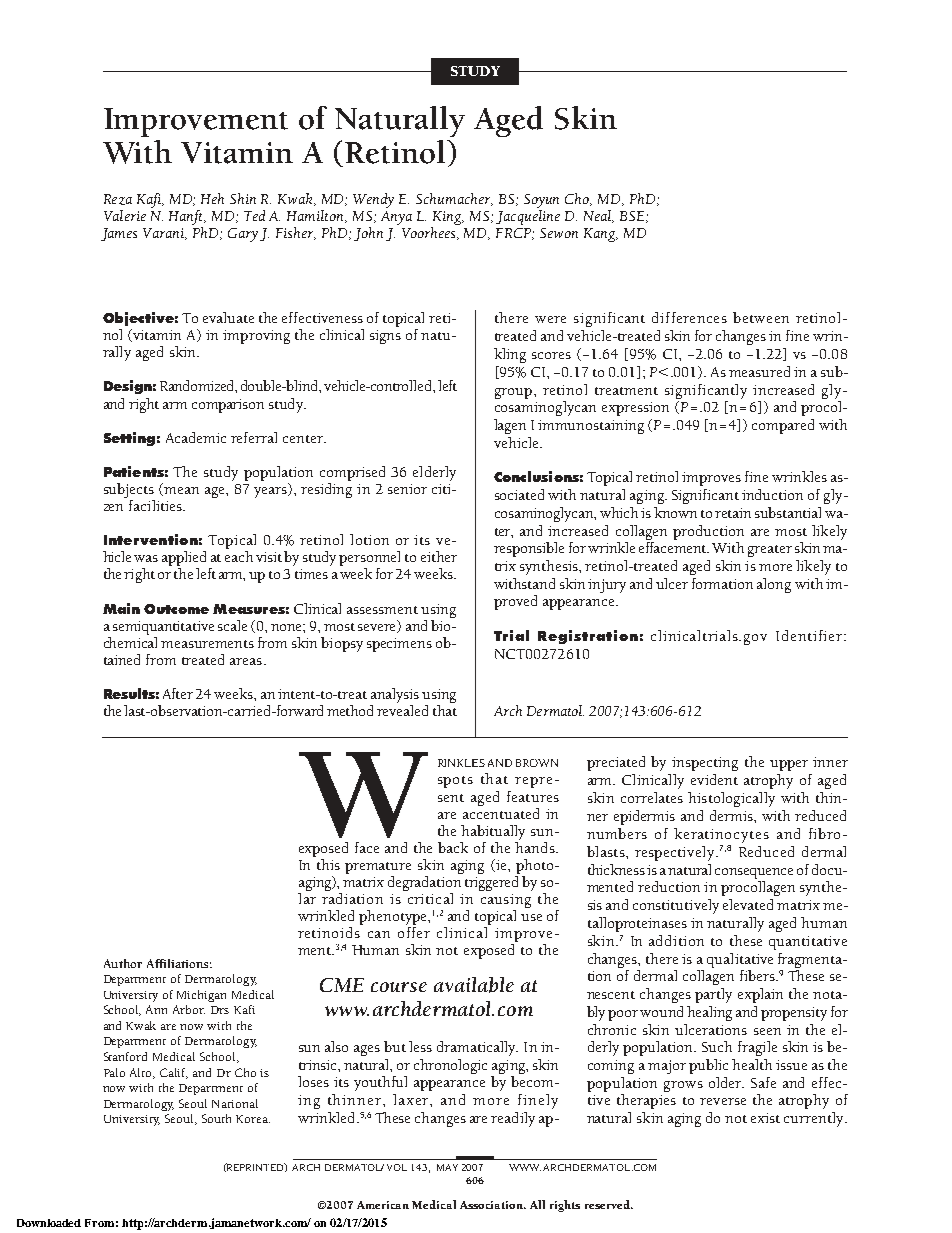 This document has width=952, height=1233. What do you see at coordinates (705, 764) in the document?
I see `inspecting` at bounding box center [705, 764].
